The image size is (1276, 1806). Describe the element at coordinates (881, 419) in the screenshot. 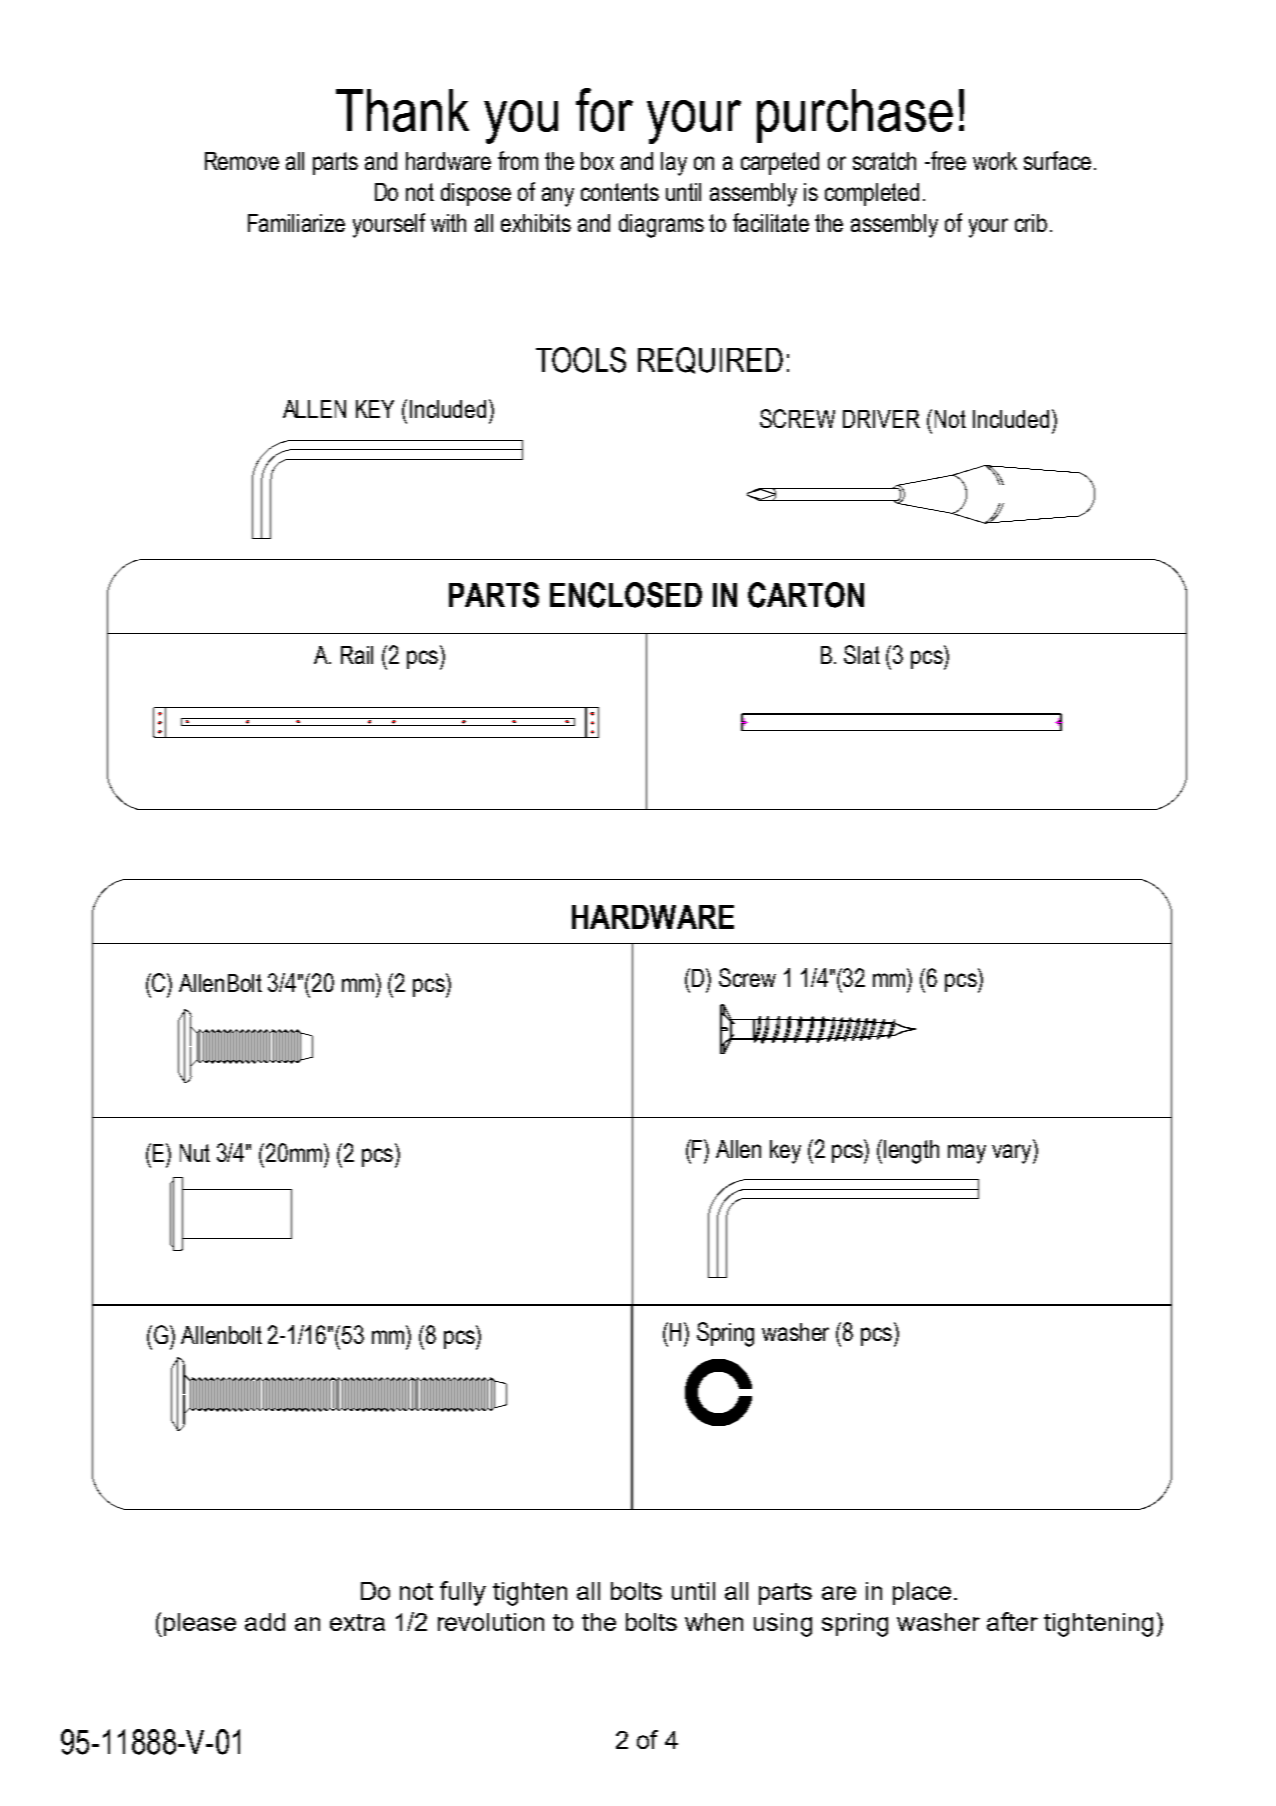

I see `DRIVER` at that location.
